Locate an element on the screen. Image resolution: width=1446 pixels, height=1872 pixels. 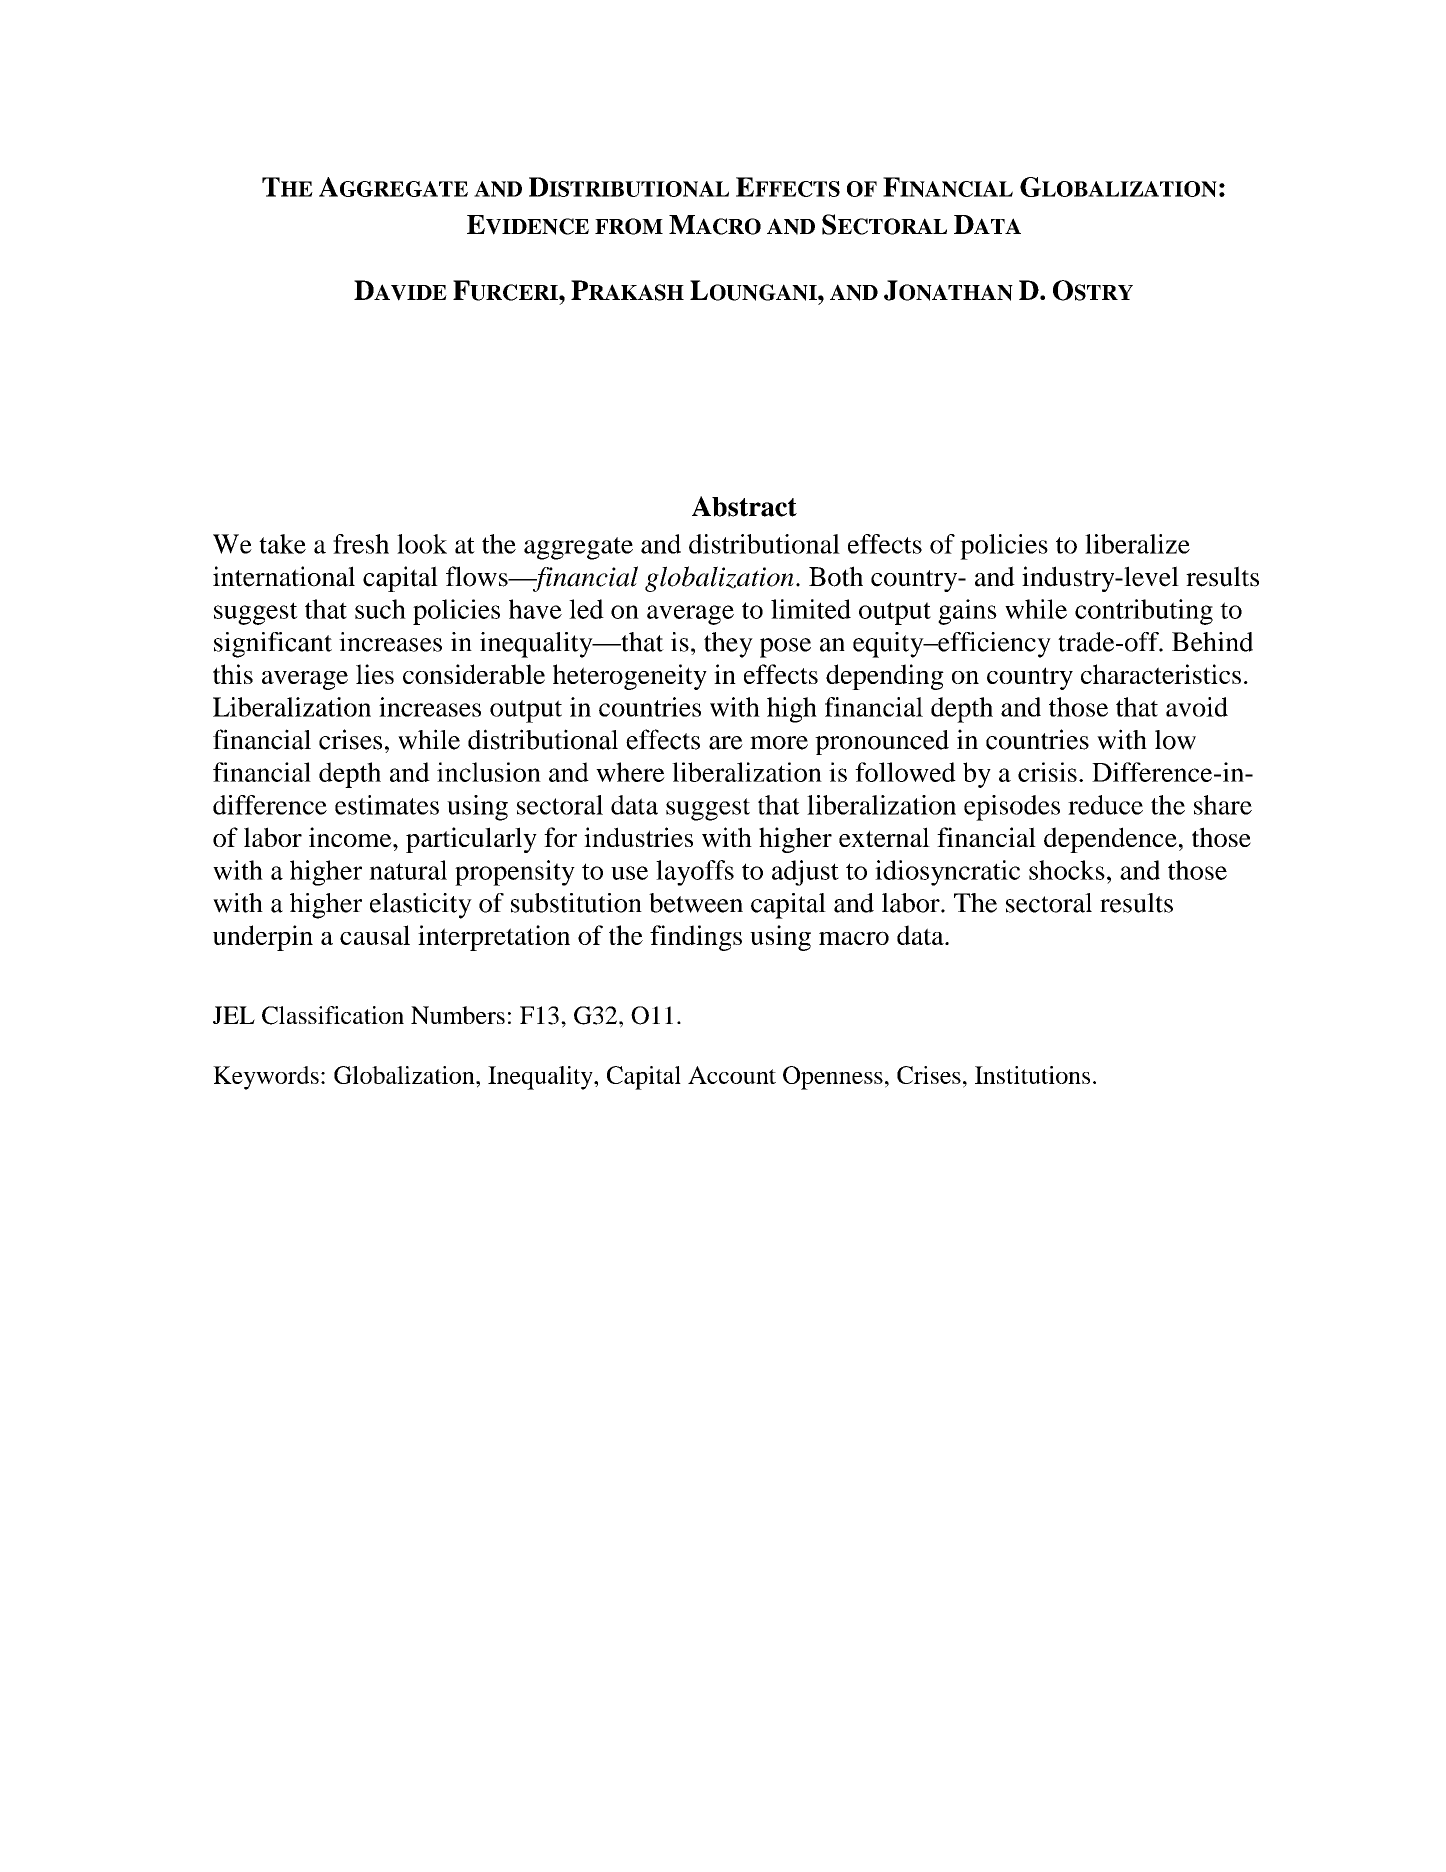
Institutions is located at coordinates (1032, 1075).
